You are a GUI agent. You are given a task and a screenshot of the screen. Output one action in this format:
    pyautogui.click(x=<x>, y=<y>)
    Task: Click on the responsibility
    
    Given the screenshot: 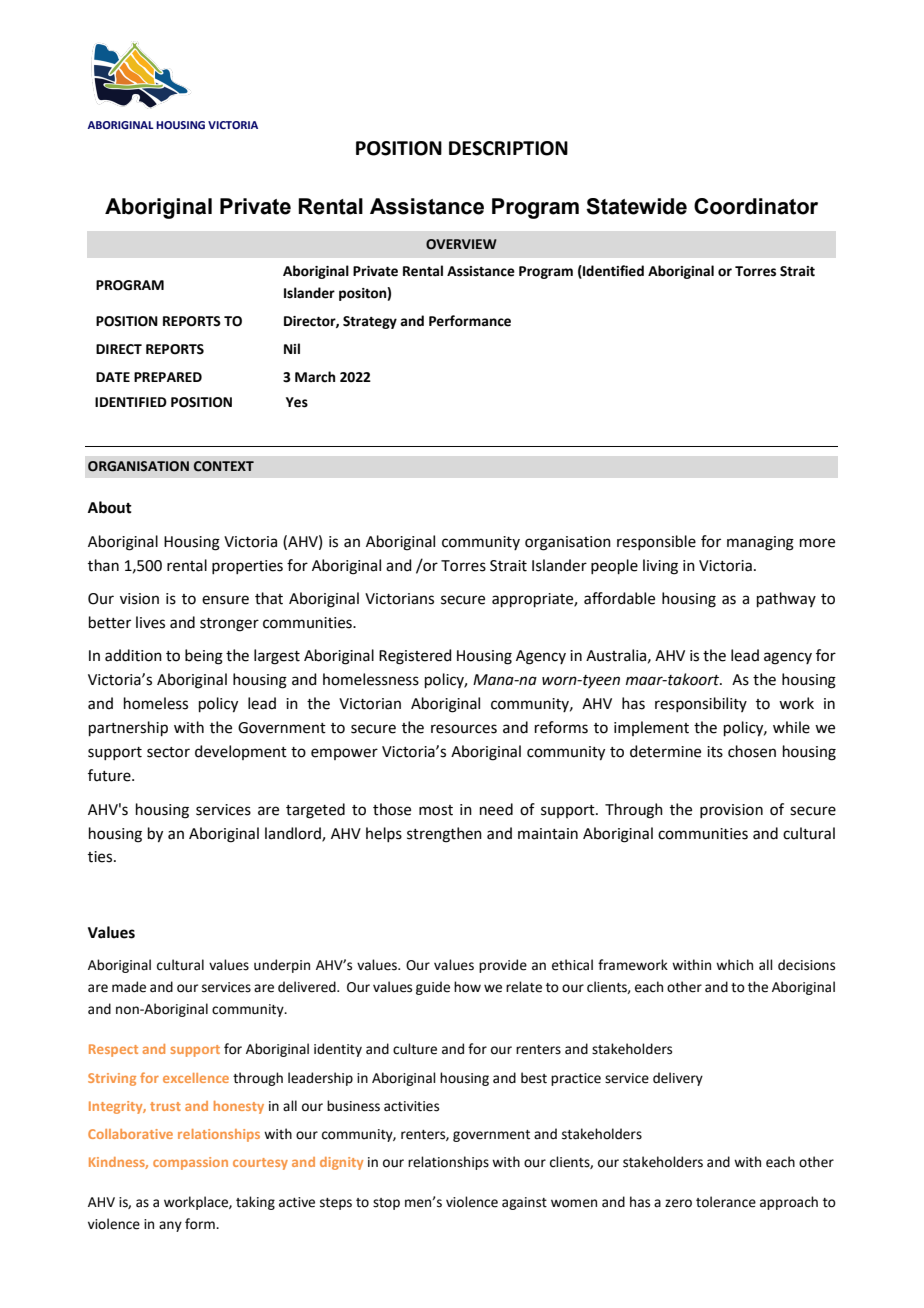 What is the action you would take?
    pyautogui.click(x=701, y=704)
